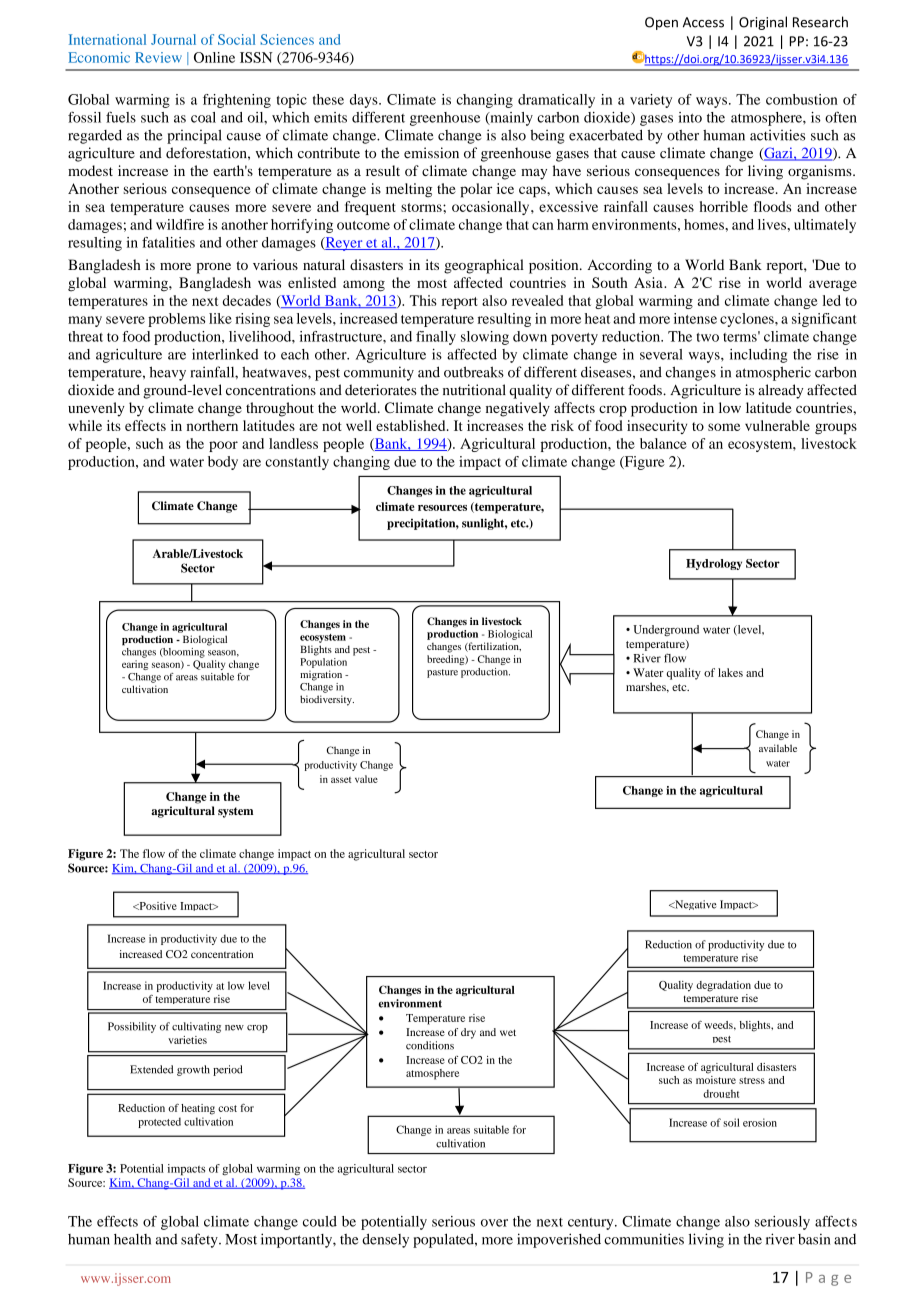 This screenshot has width=924, height=1308. What do you see at coordinates (385, 1240) in the screenshot?
I see `densely` at bounding box center [385, 1240].
